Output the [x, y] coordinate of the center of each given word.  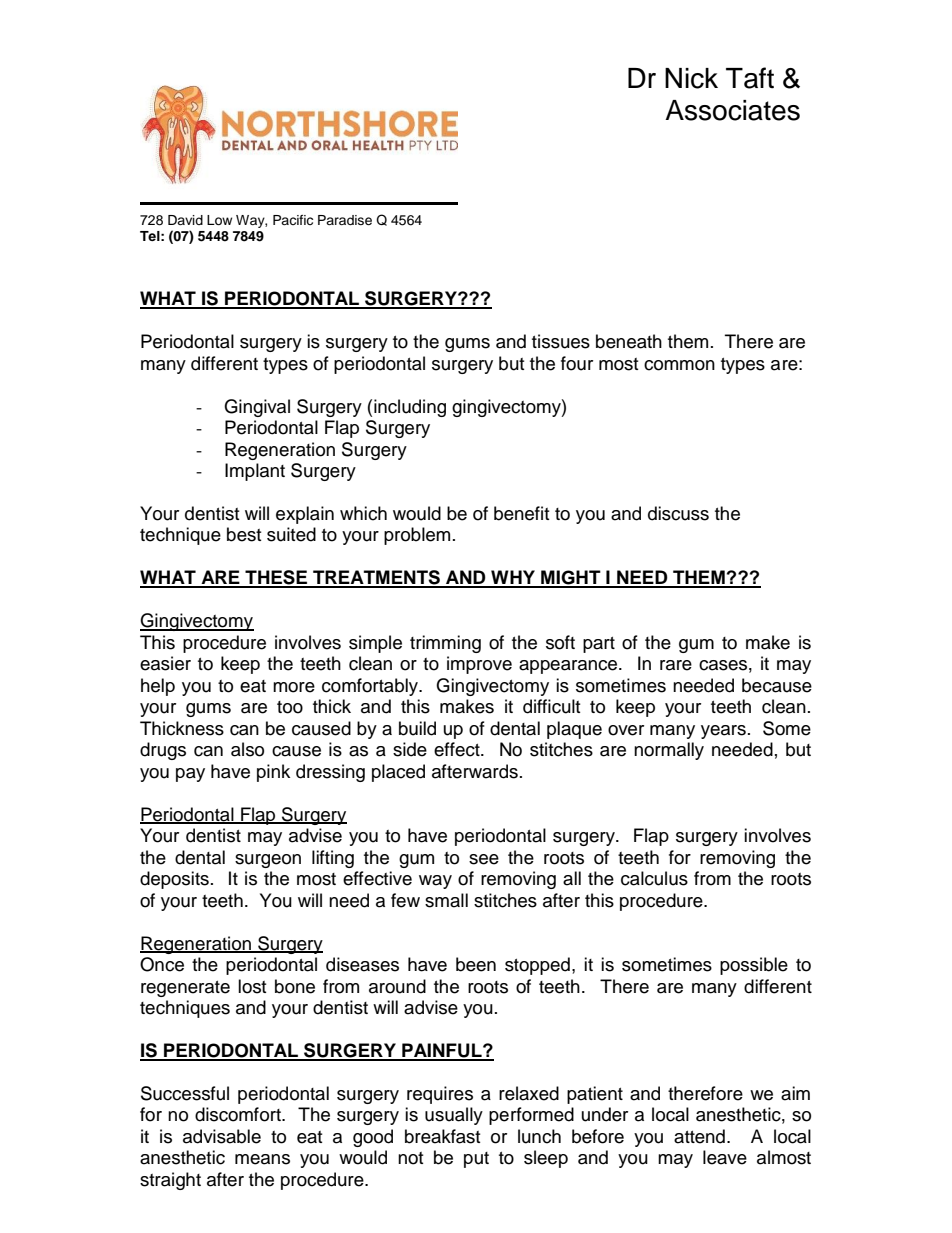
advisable [222, 1136]
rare [676, 665]
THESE [276, 578]
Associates [732, 110]
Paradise [345, 220]
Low [219, 220]
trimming [445, 644]
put [476, 1160]
